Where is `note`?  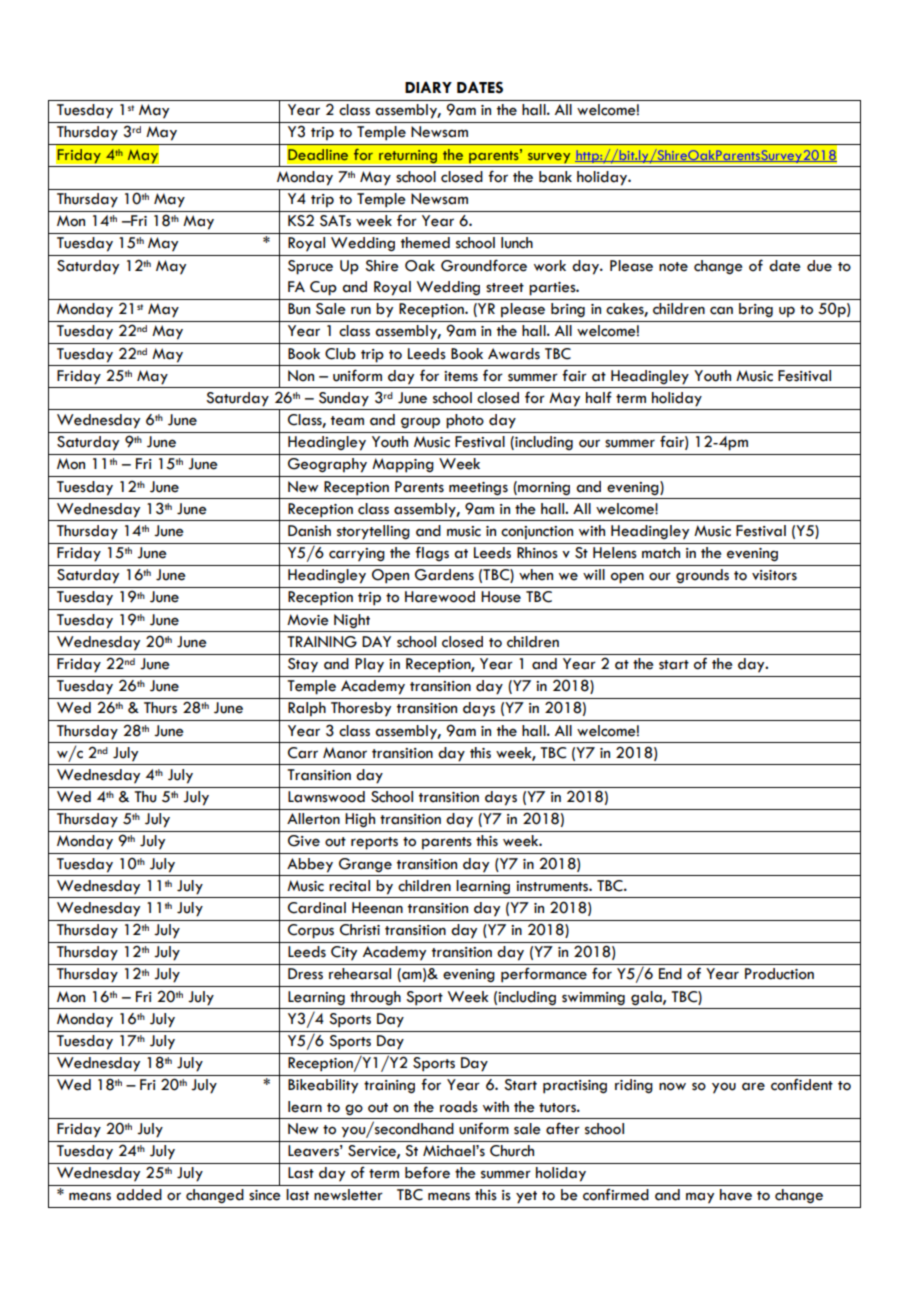 note is located at coordinates (673, 267).
